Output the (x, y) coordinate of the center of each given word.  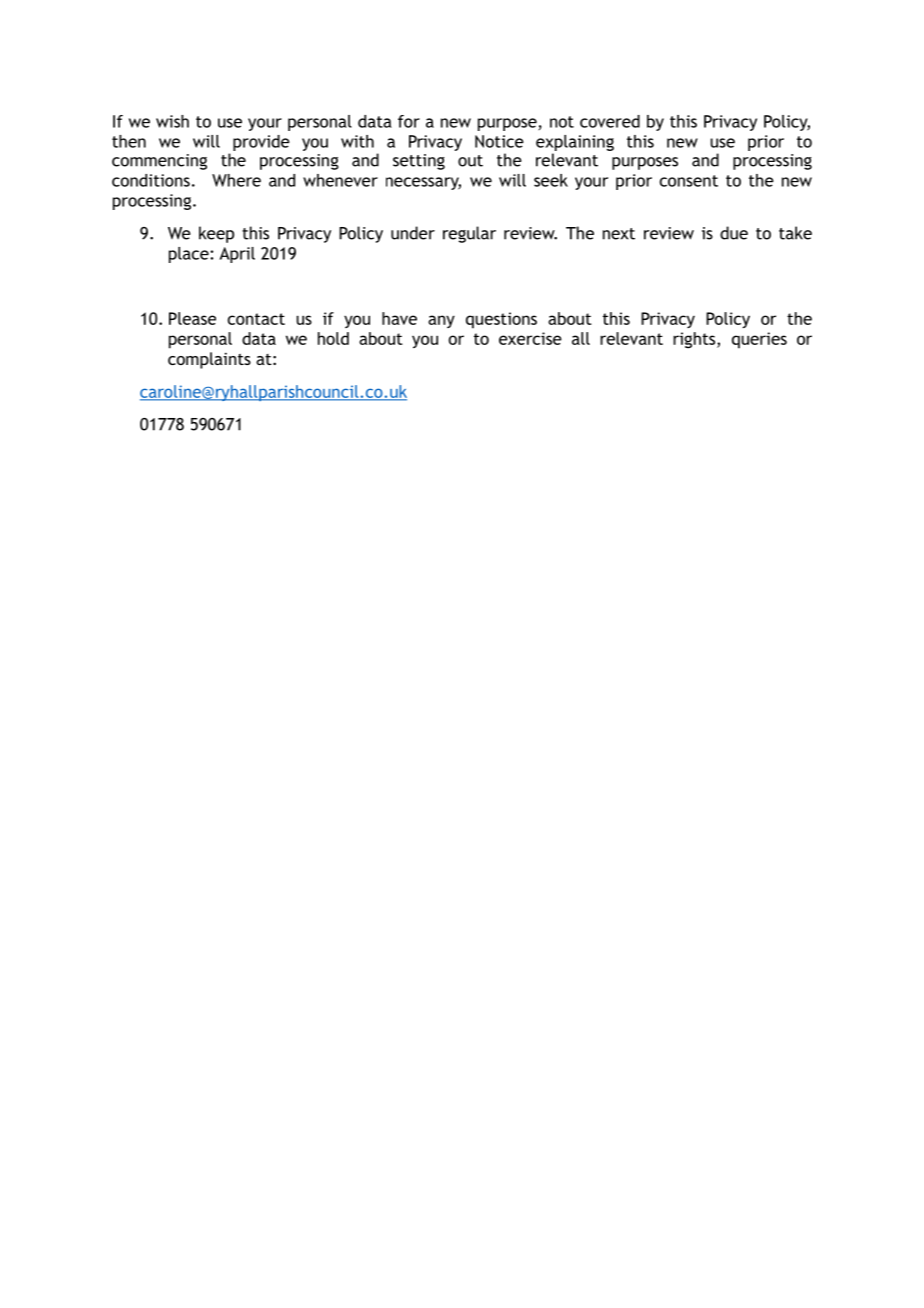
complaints (209, 360)
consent (689, 181)
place (190, 255)
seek (551, 180)
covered (610, 121)
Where (236, 180)
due (734, 233)
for (409, 121)
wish (172, 121)
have (399, 318)
